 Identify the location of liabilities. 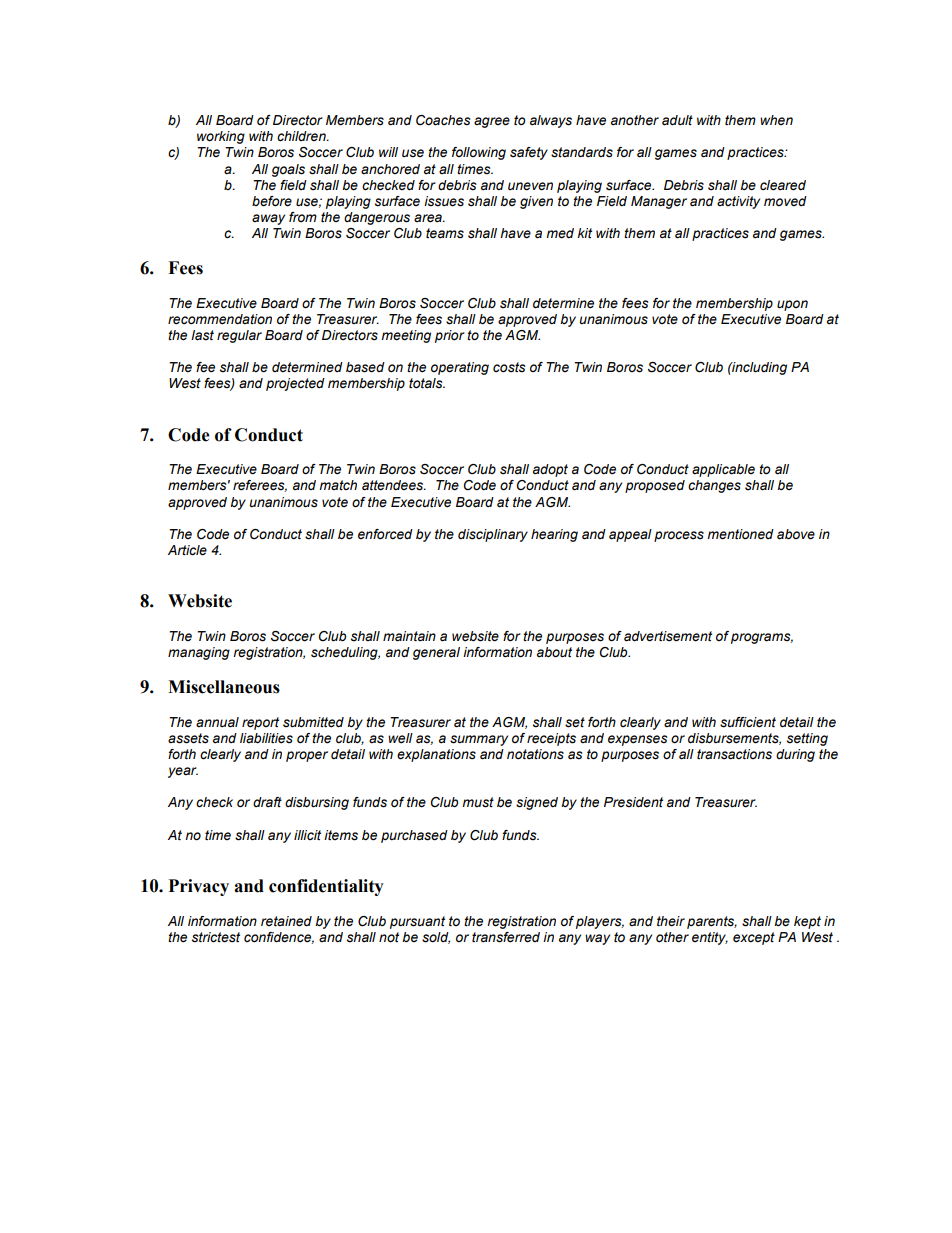
(266, 738).
